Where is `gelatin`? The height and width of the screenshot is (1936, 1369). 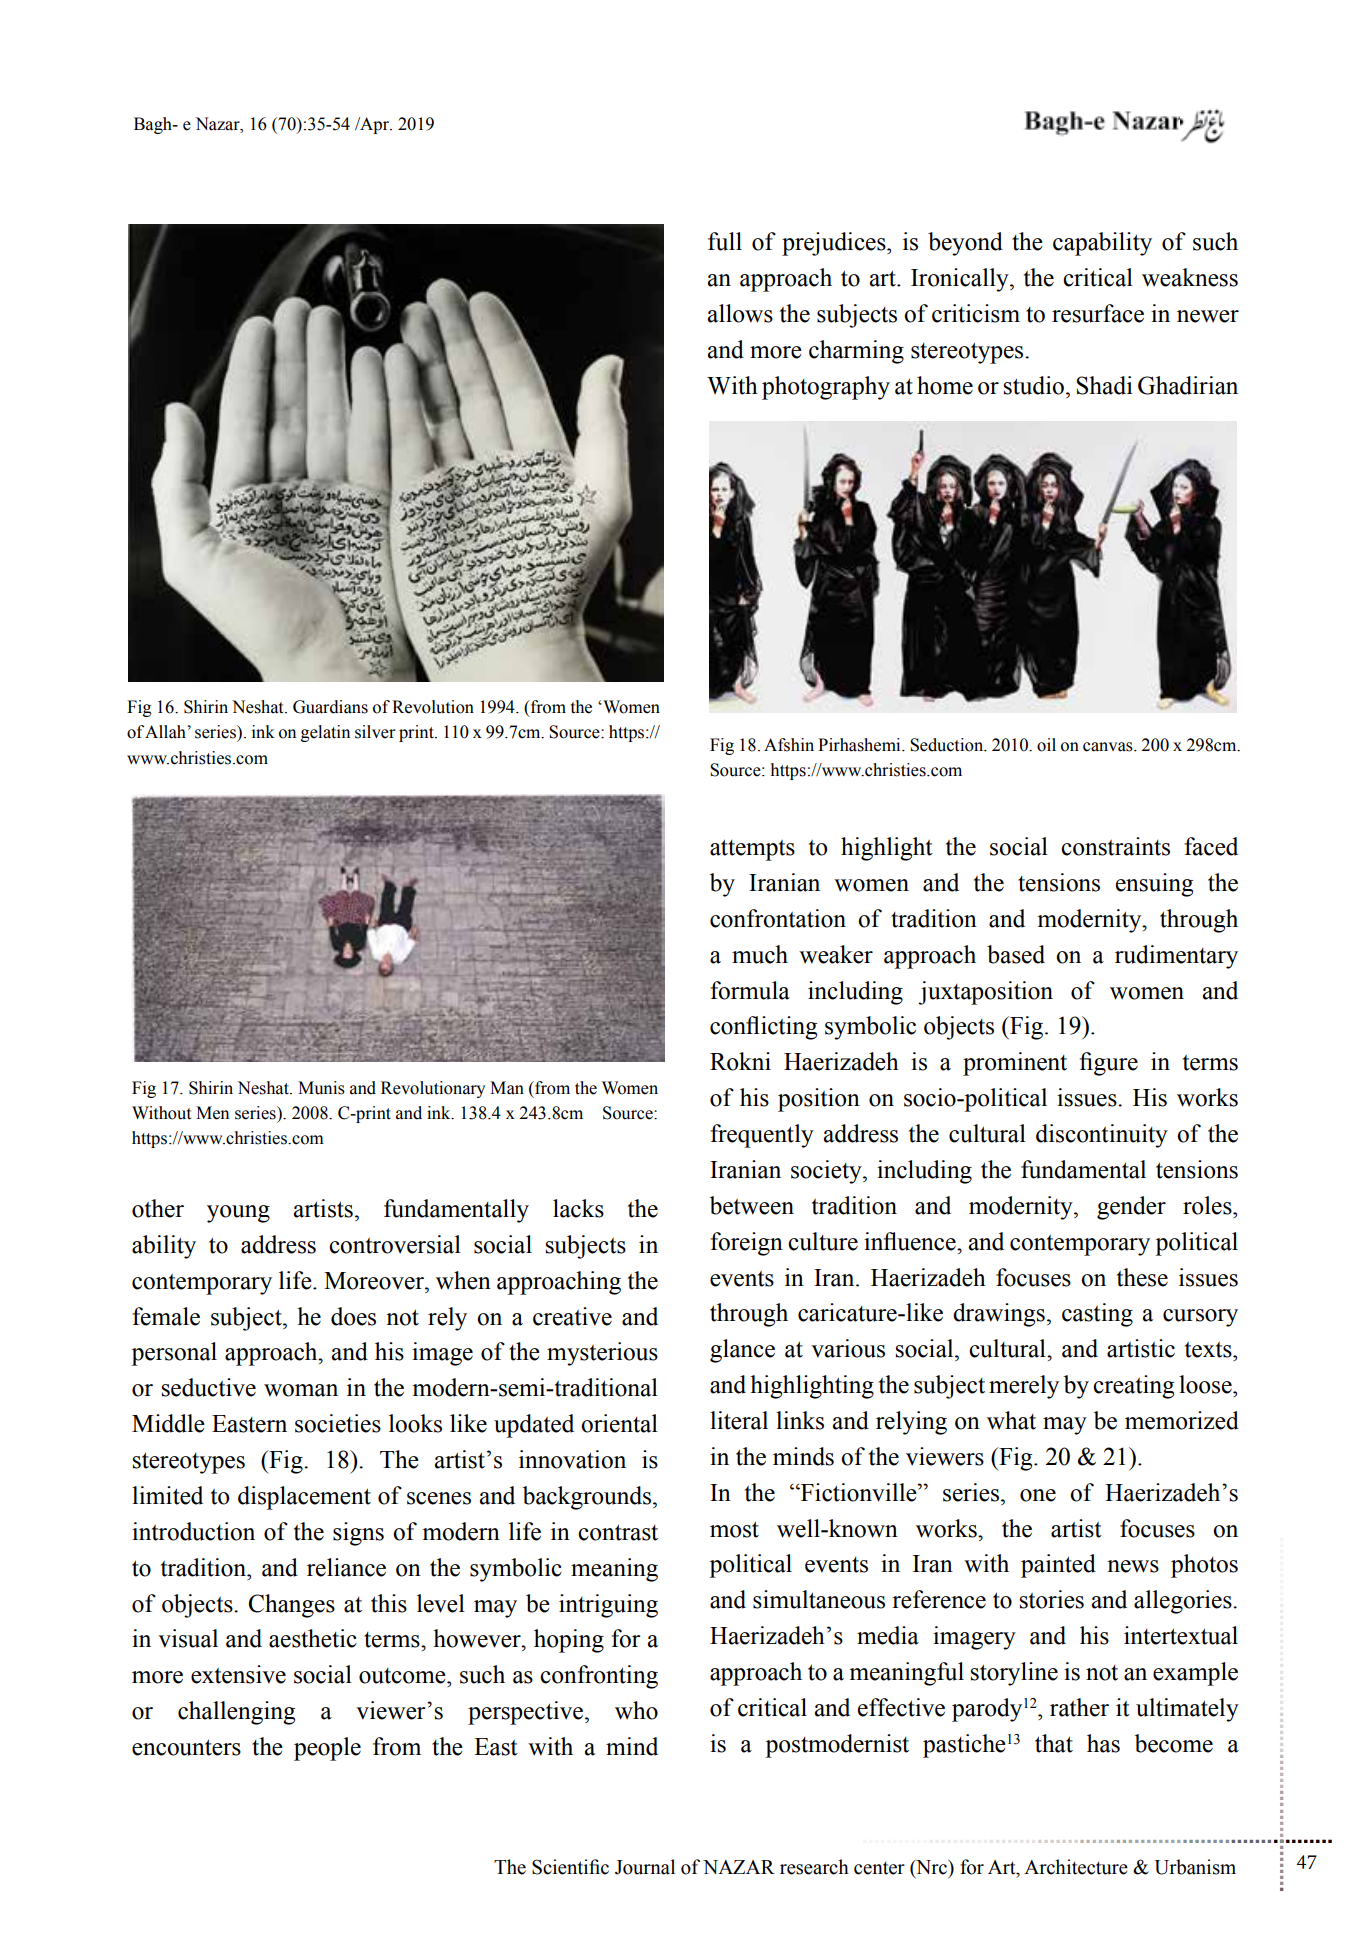 gelatin is located at coordinates (325, 733).
